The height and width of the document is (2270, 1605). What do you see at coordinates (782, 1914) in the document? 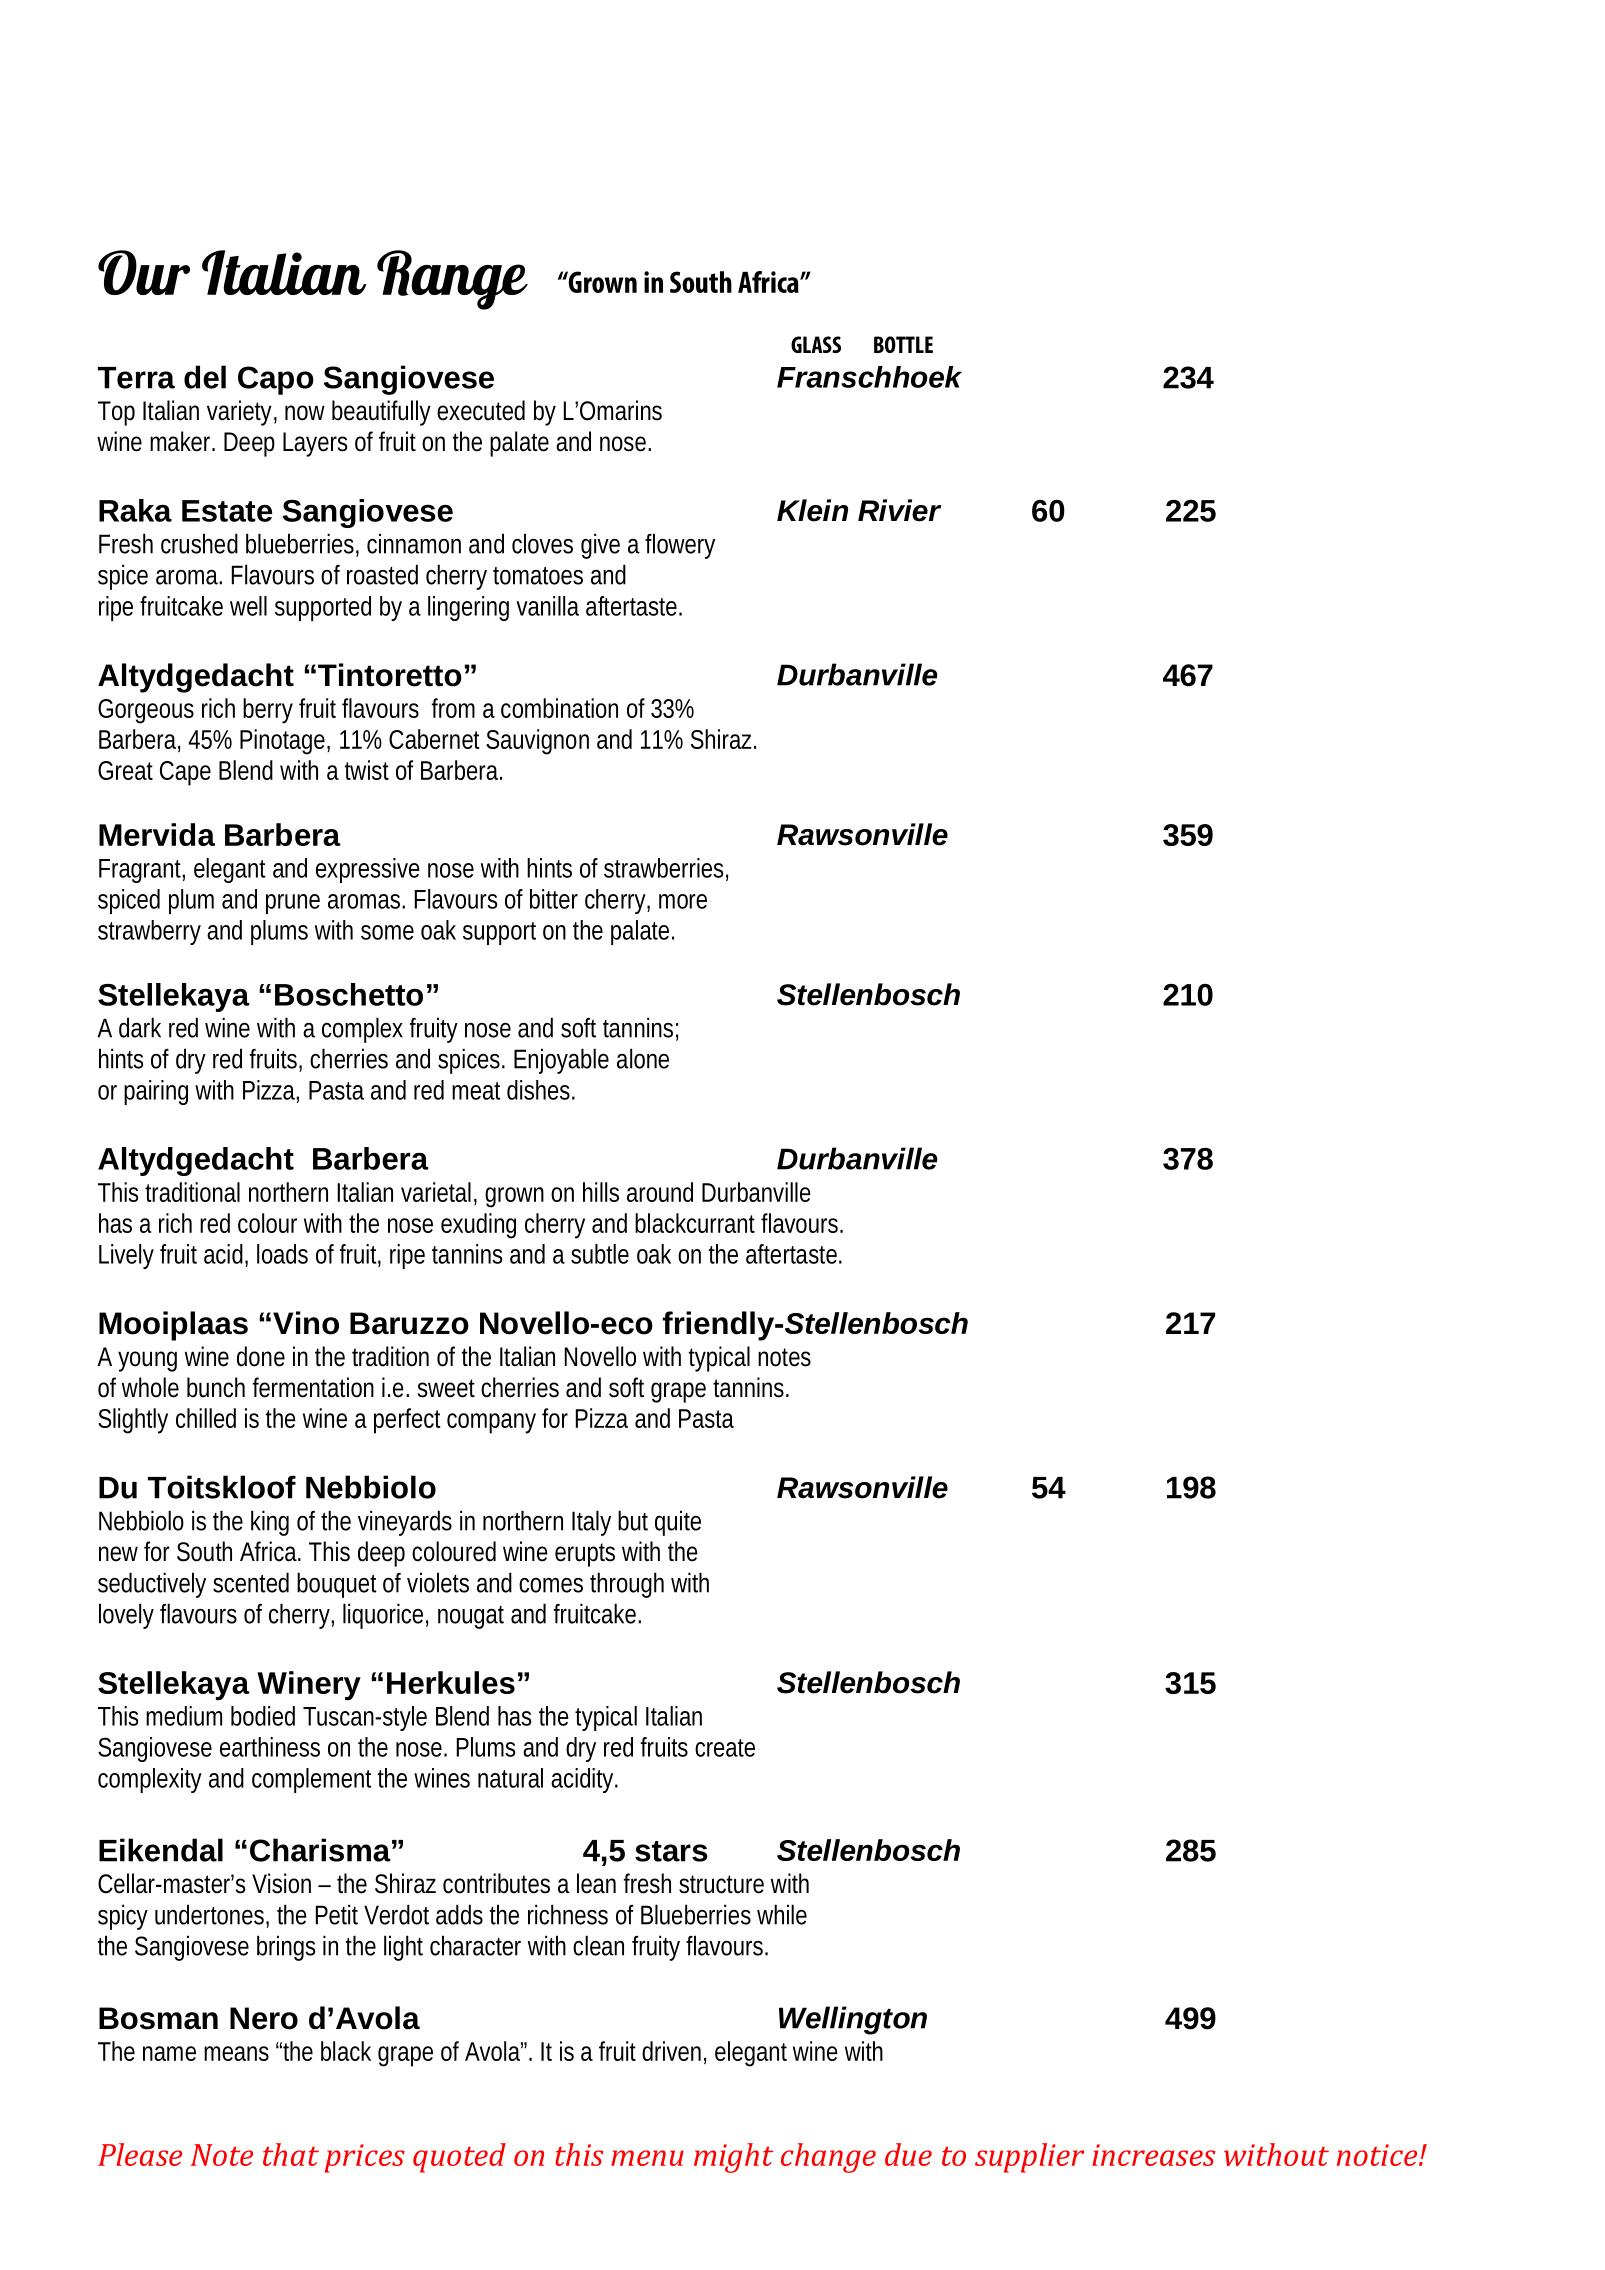
I see `while` at bounding box center [782, 1914].
